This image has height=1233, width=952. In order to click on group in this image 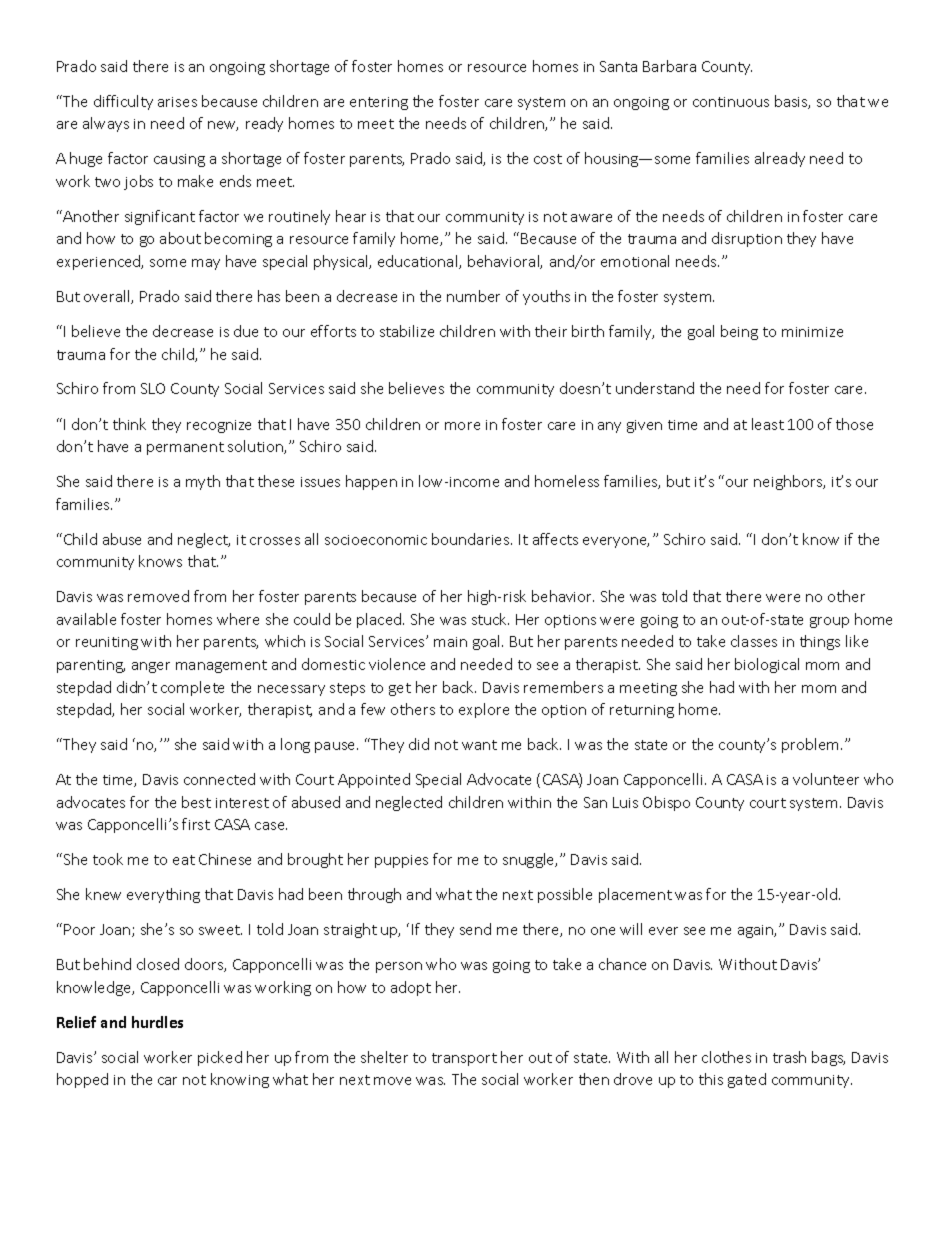, I will do `click(829, 622)`.
